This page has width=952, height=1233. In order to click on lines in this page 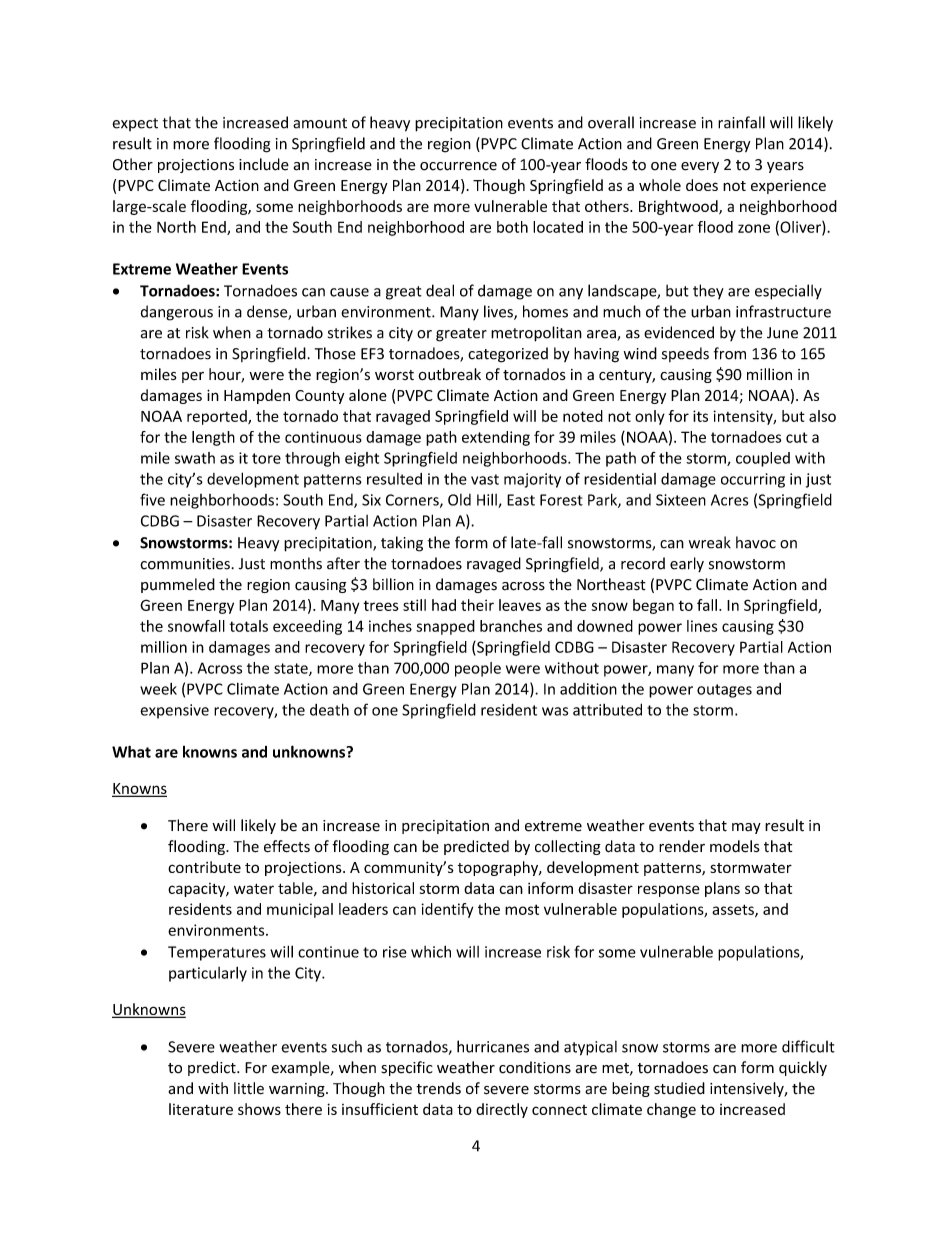, I will do `click(702, 626)`.
